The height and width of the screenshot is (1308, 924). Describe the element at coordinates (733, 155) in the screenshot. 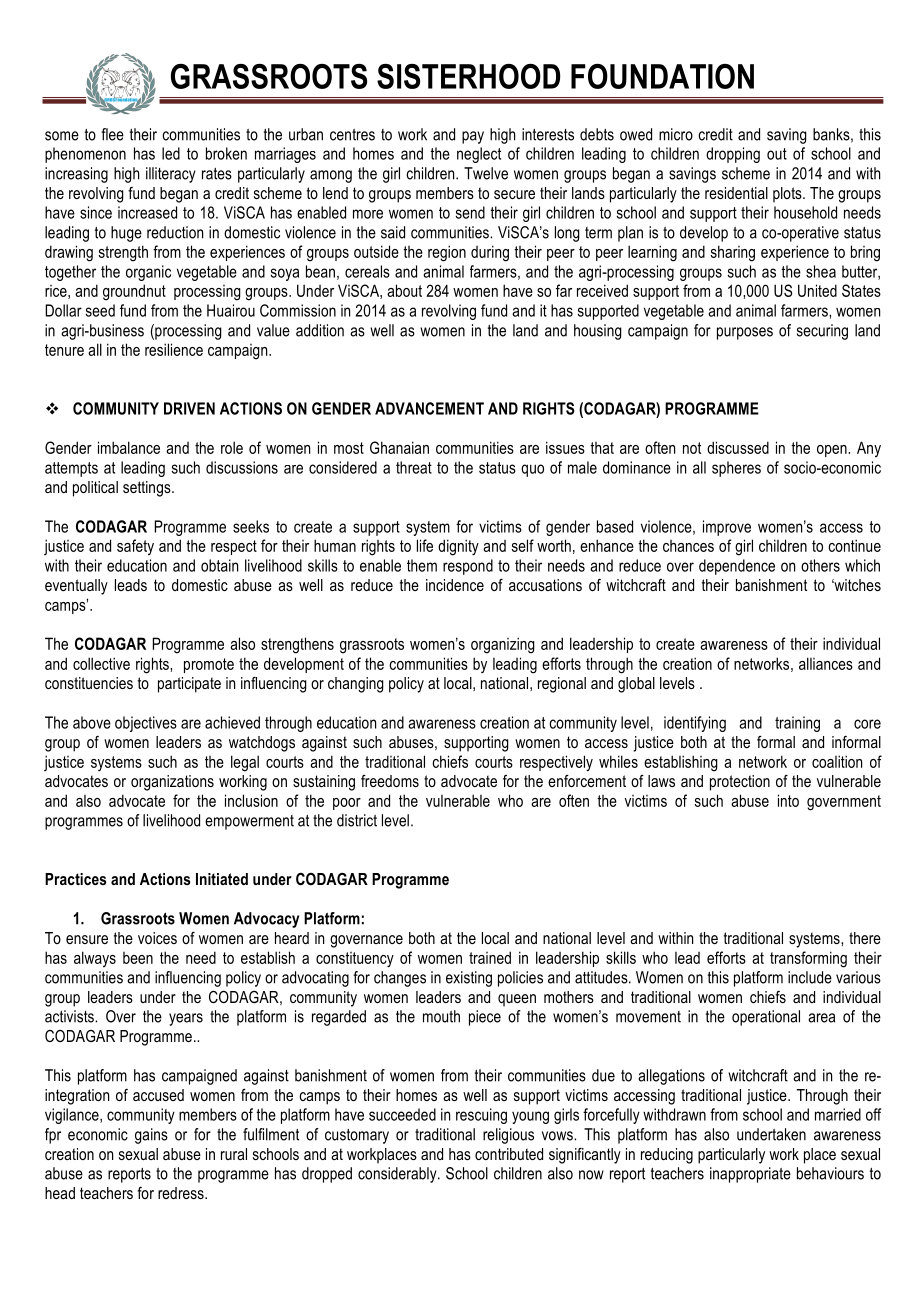

I see `dropping` at that location.
